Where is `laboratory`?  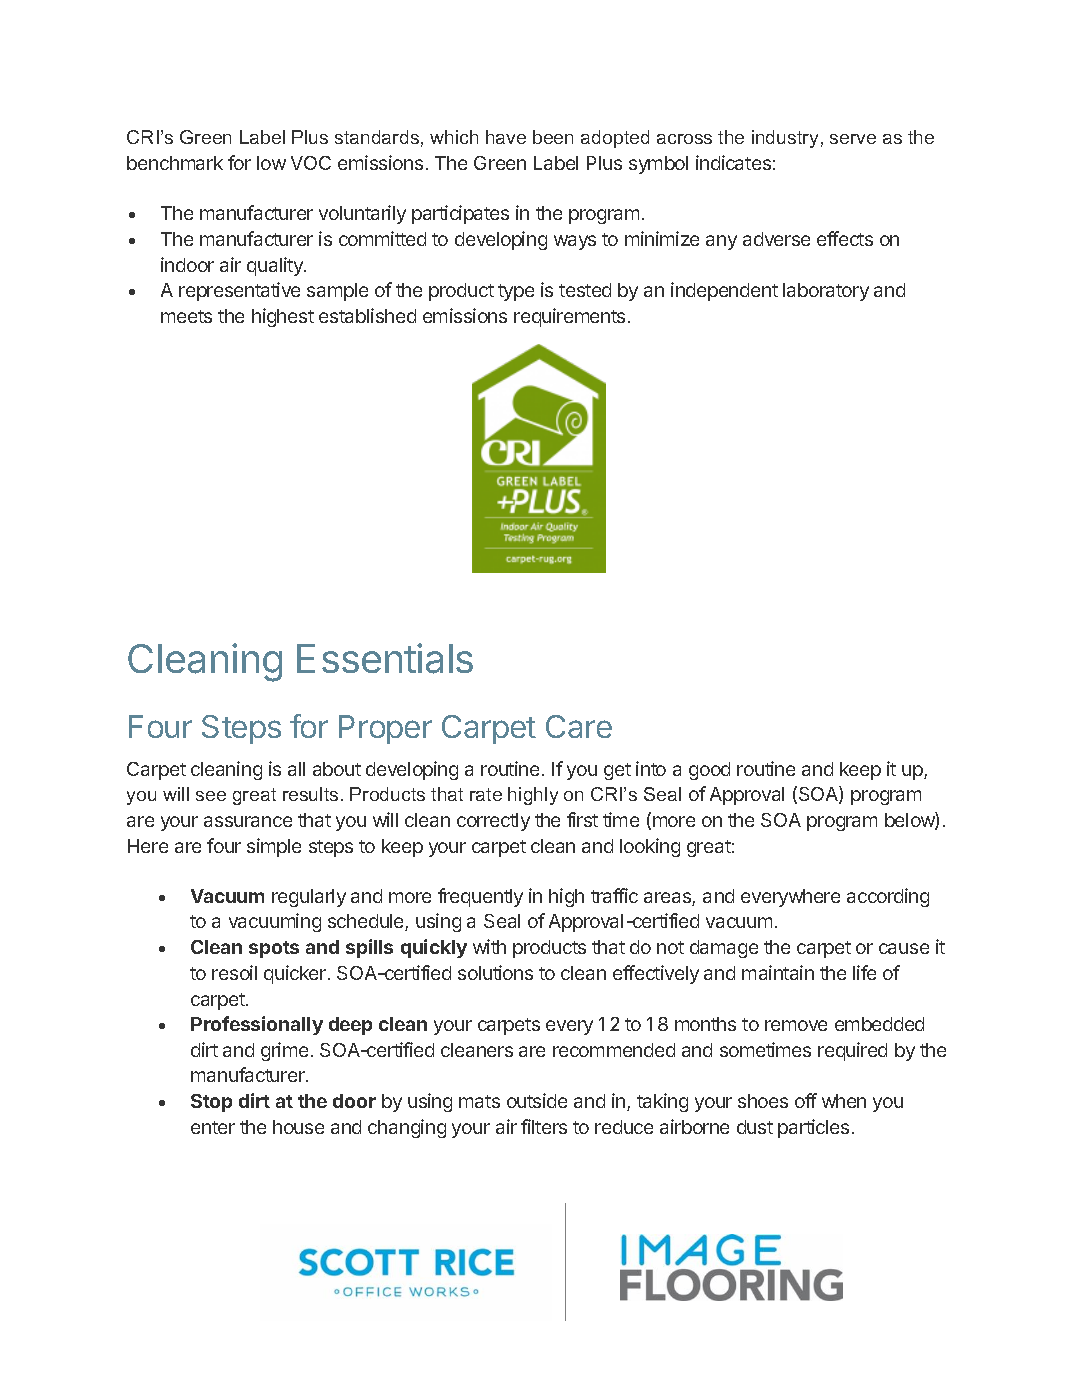 laboratory is located at coordinates (826, 292).
